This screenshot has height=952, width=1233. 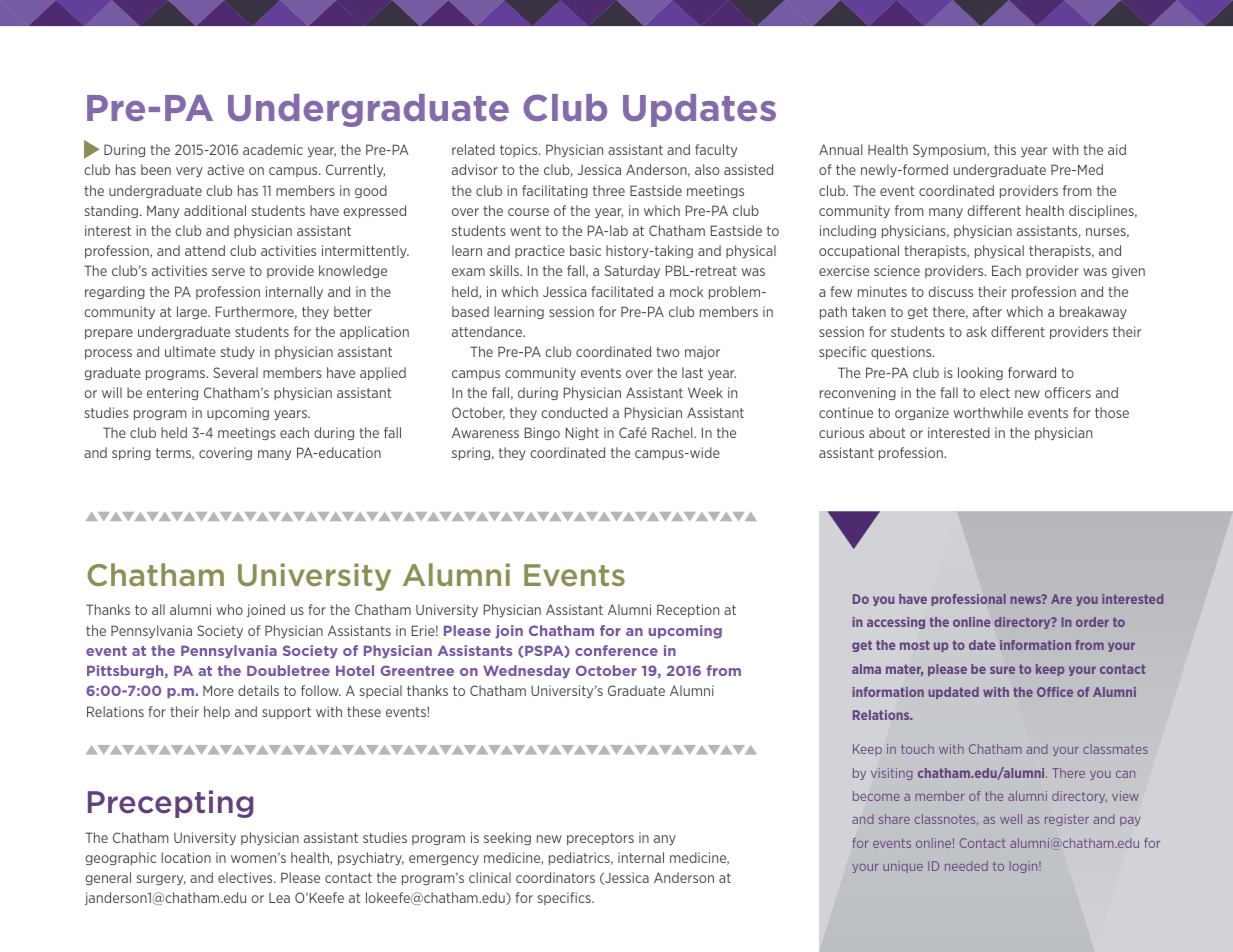 I want to click on location, so click(x=186, y=857).
